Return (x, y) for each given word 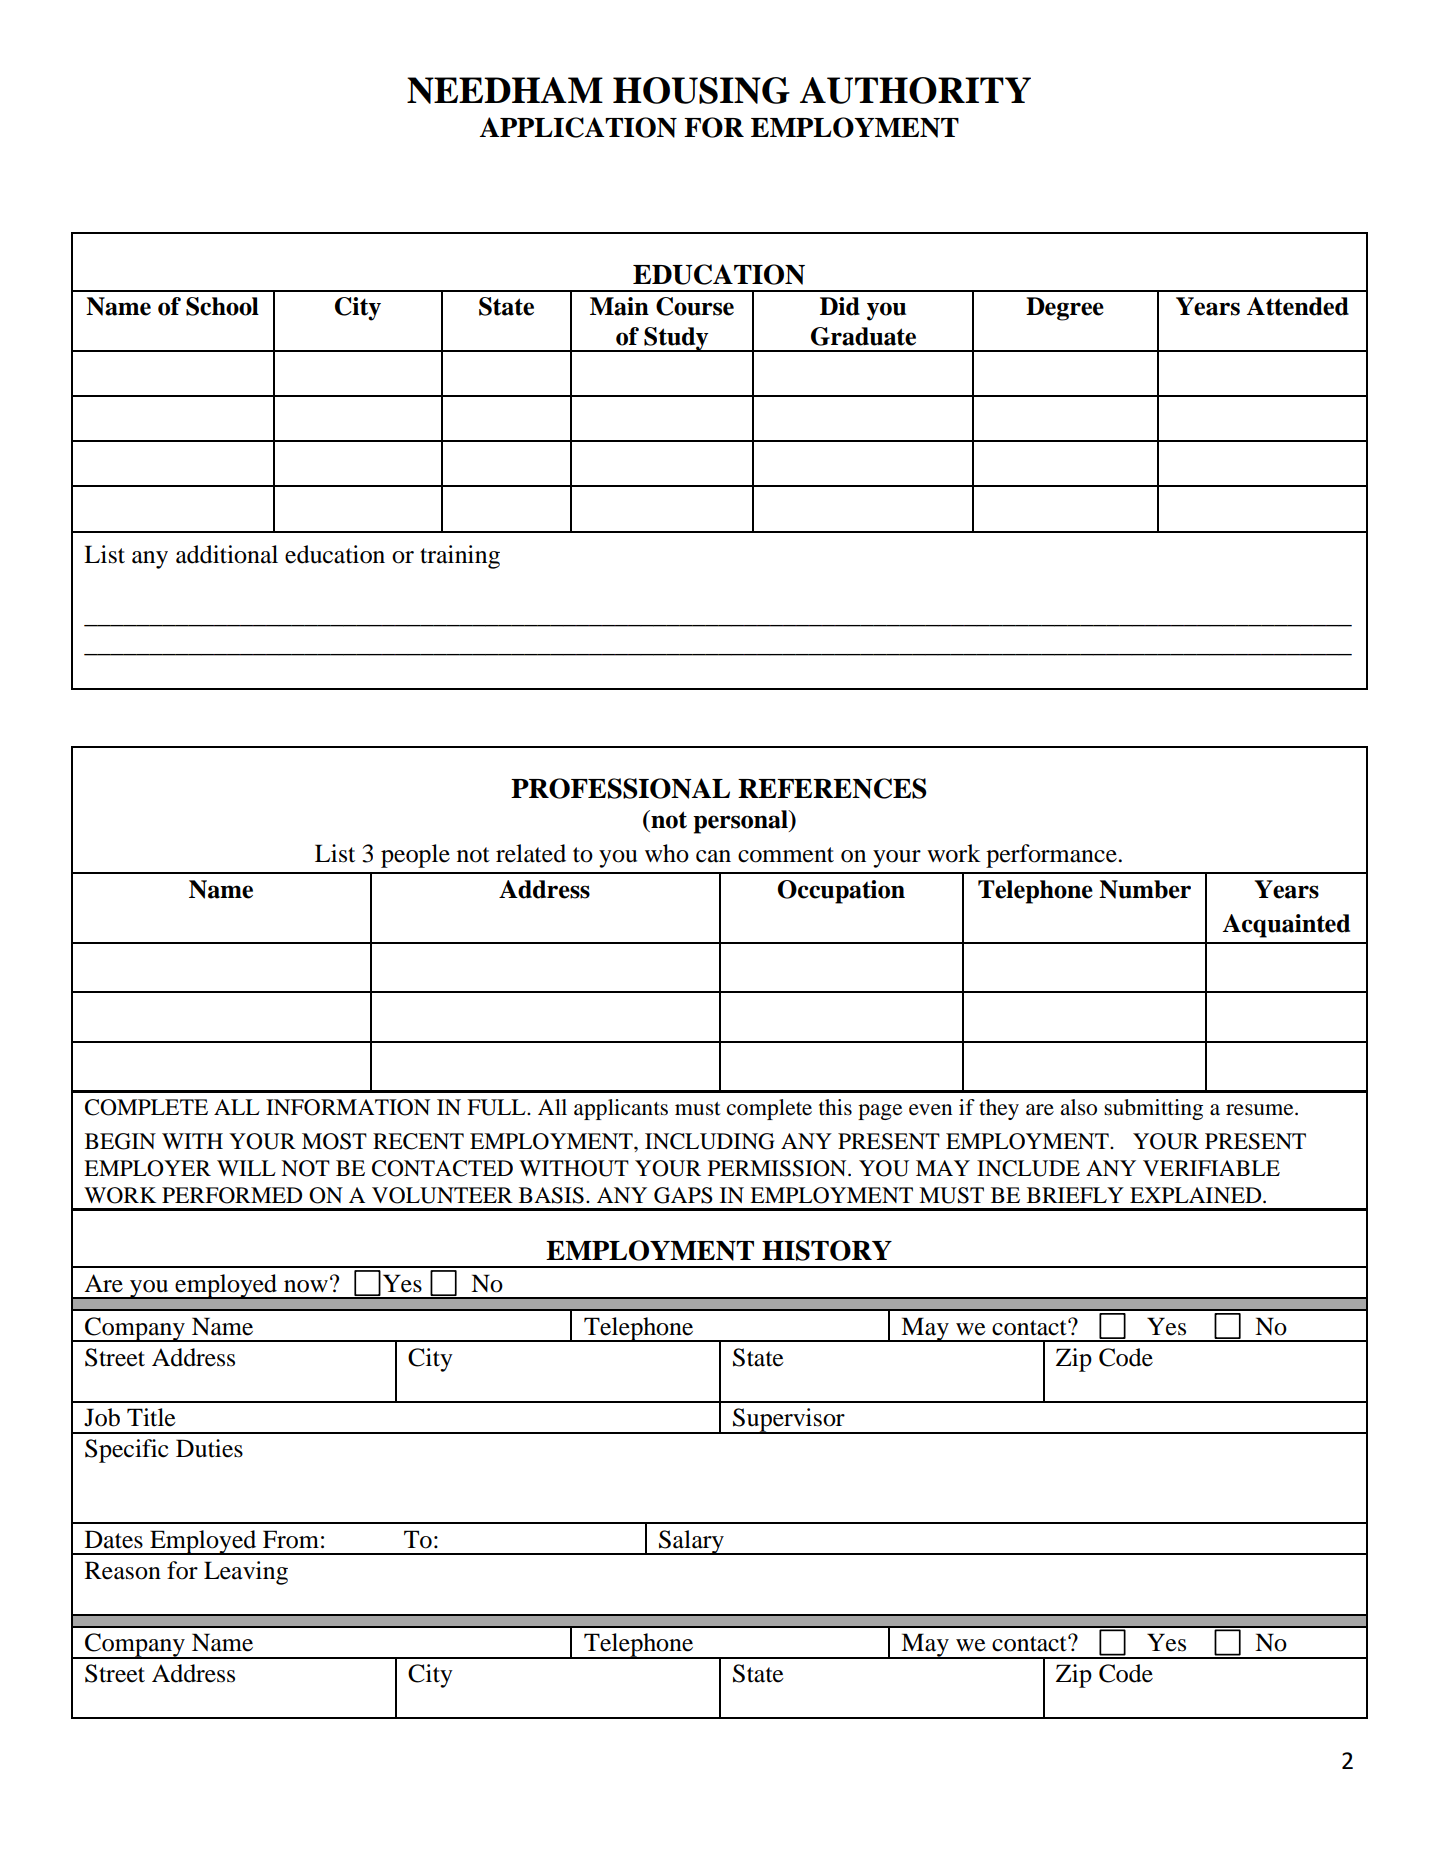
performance (1052, 856)
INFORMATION (348, 1107)
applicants (621, 1109)
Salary (691, 1542)
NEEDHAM (505, 90)
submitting (1153, 1109)
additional (227, 554)
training (460, 557)
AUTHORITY (915, 90)
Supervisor (789, 1421)
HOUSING (701, 90)
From (291, 1539)
